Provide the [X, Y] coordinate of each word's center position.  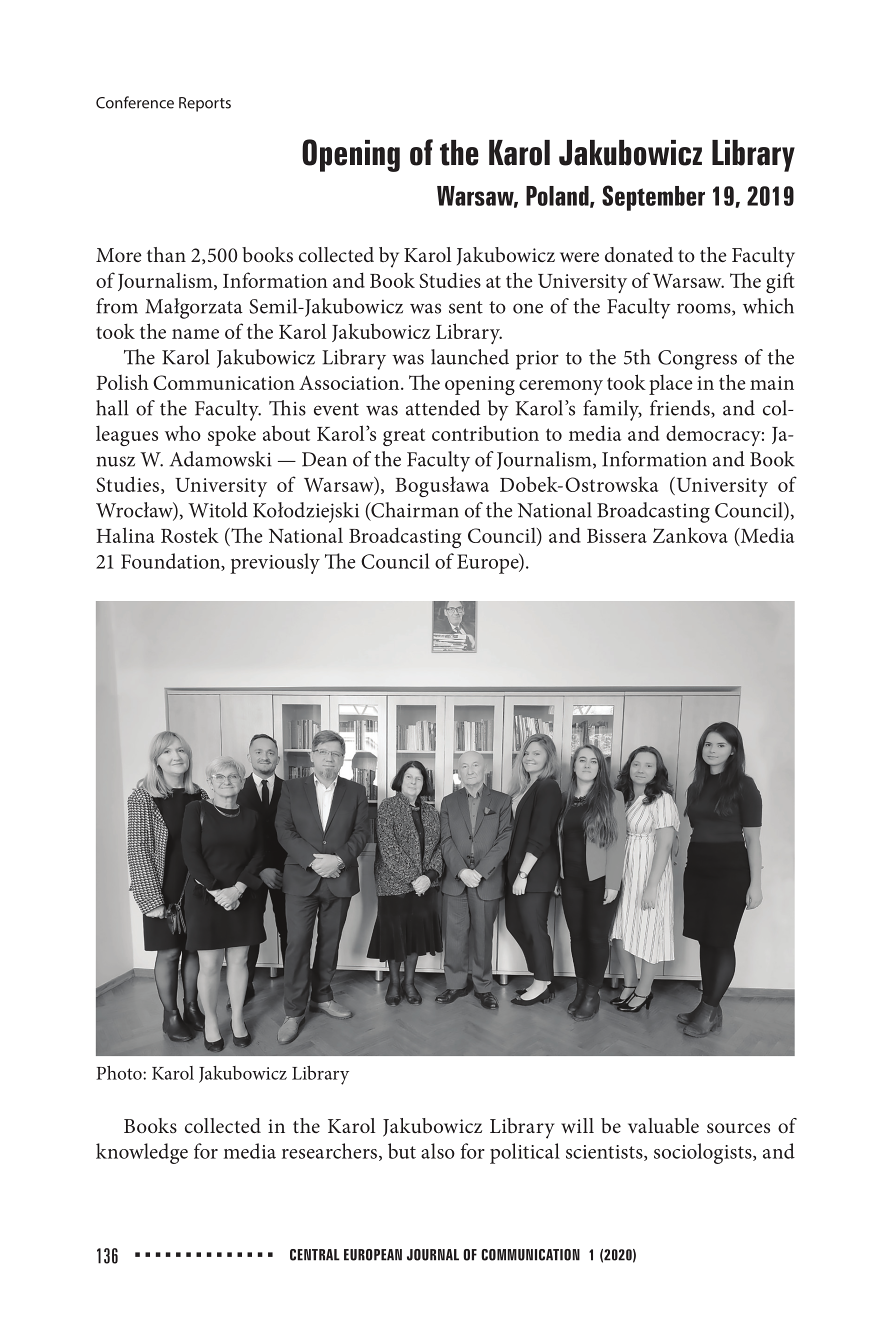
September [653, 198]
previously [275, 563]
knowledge [142, 1153]
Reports [205, 104]
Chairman [414, 511]
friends [681, 409]
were [579, 257]
